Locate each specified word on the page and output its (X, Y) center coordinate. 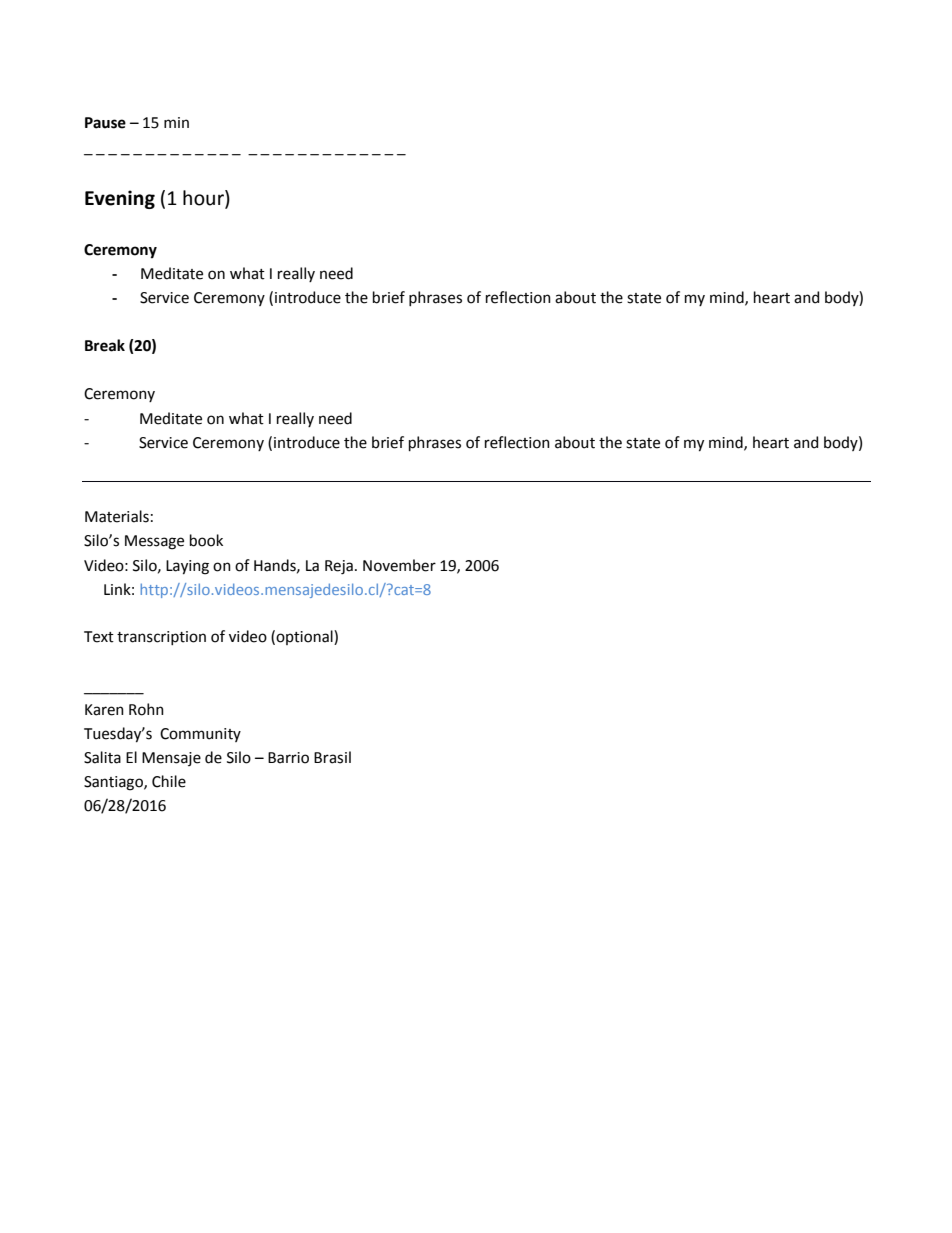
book (206, 540)
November (399, 565)
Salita (102, 757)
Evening (120, 199)
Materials (117, 516)
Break (105, 345)
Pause (105, 123)
